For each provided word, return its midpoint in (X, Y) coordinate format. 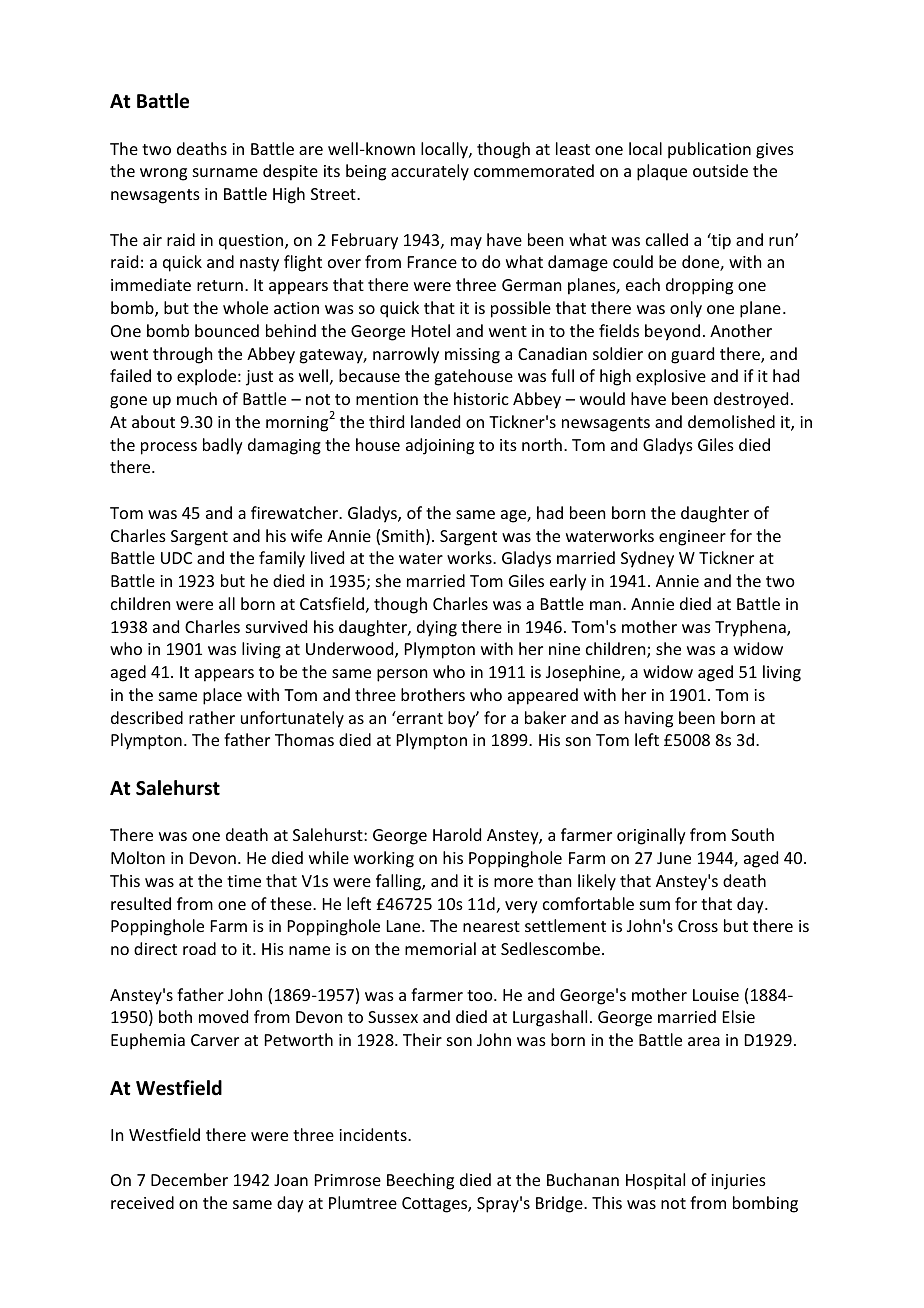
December (189, 1179)
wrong (163, 174)
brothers (433, 694)
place (222, 696)
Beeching (420, 1181)
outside (720, 170)
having (649, 719)
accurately (430, 172)
